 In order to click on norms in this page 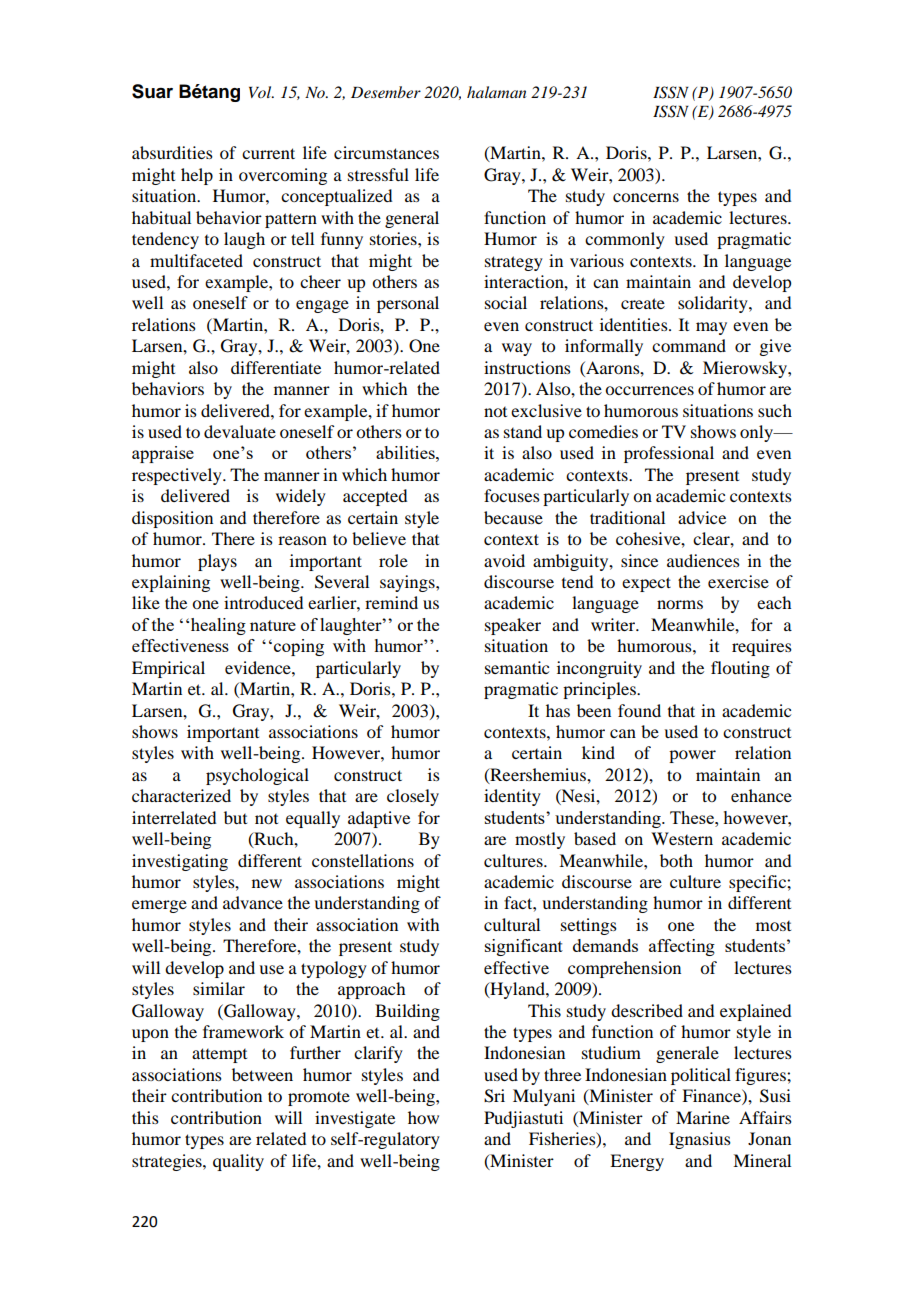, I will do `click(680, 604)`.
